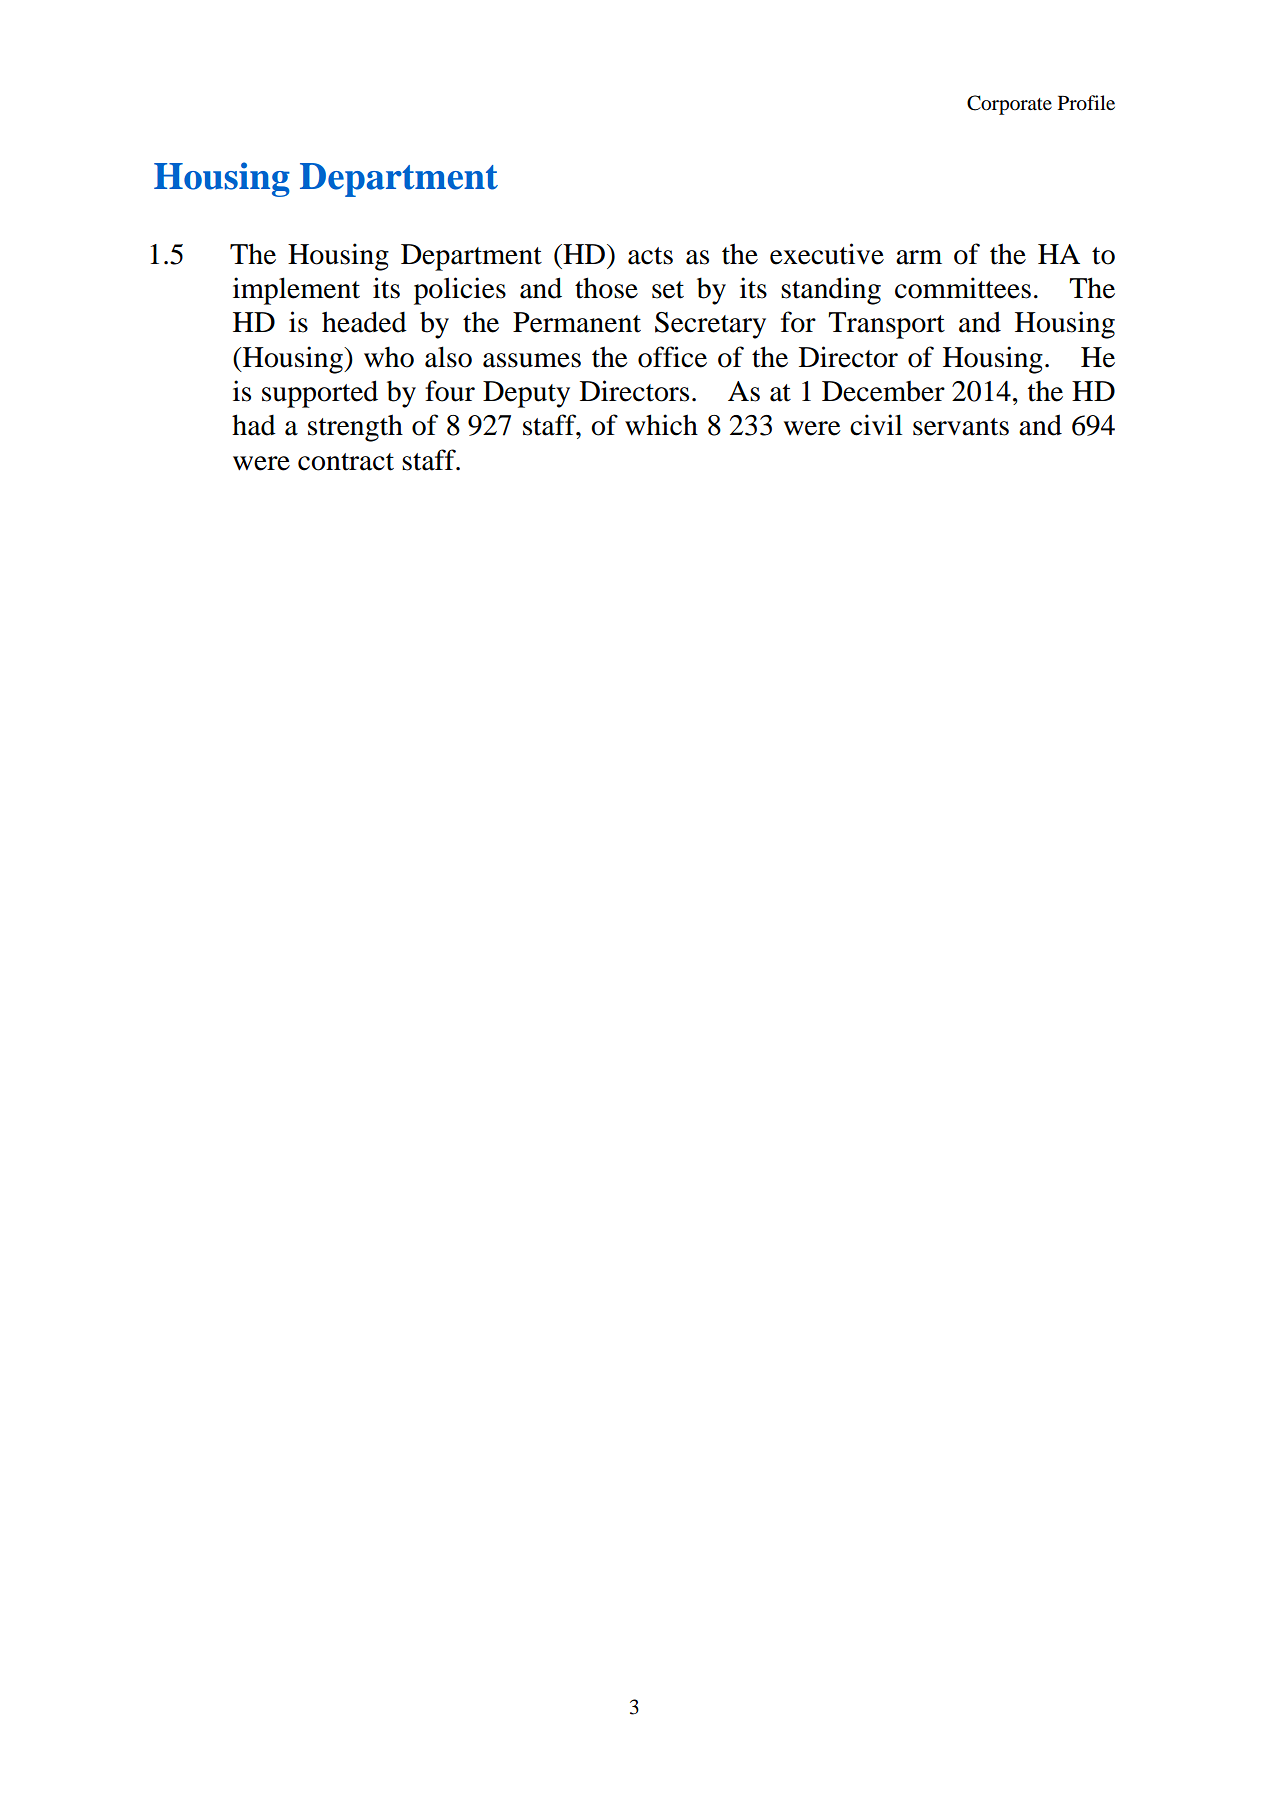 This document has width=1269, height=1796. Describe the element at coordinates (827, 254) in the document. I see `executive` at that location.
